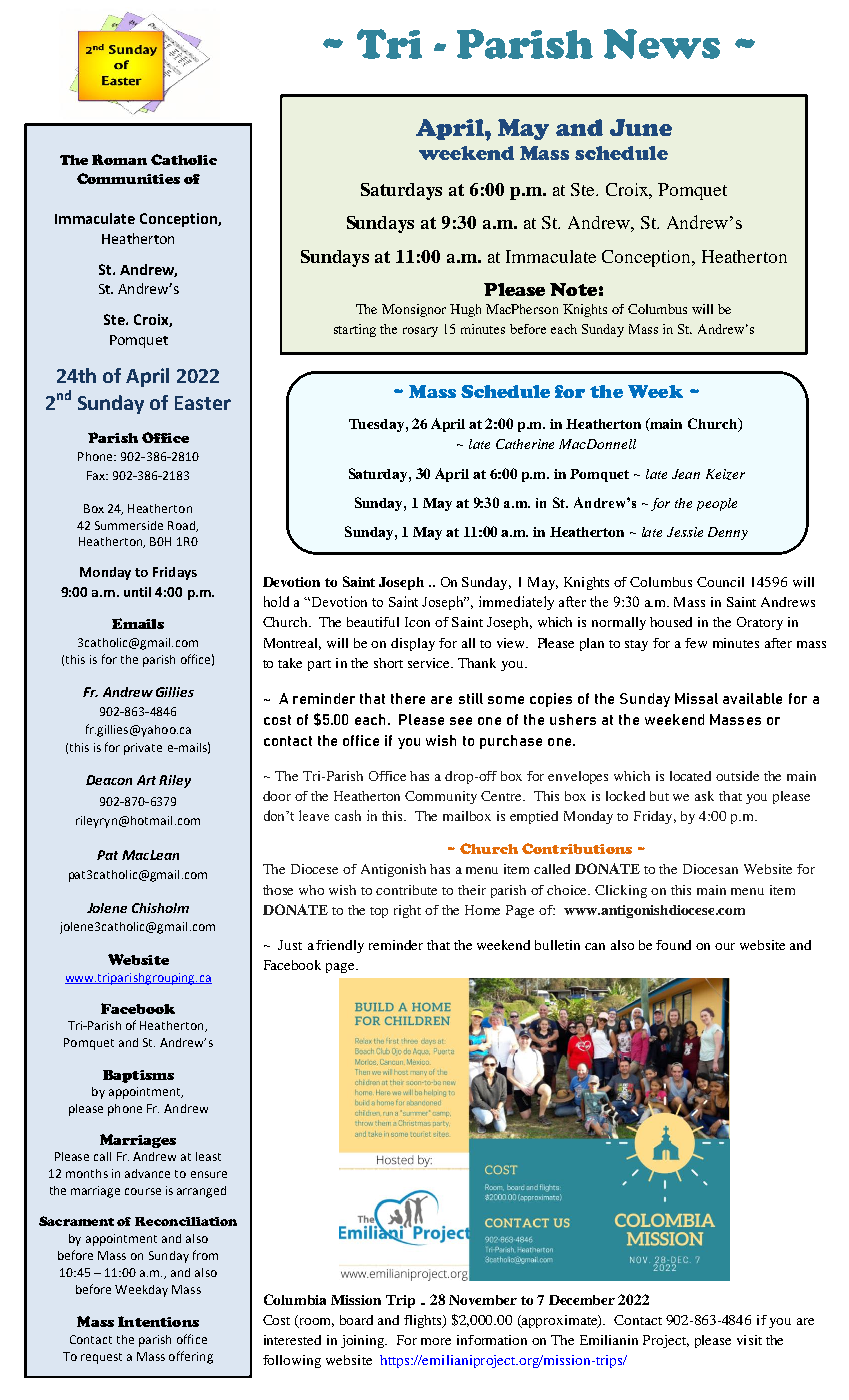 Image resolution: width=849 pixels, height=1400 pixels. Describe the element at coordinates (436, 1341) in the screenshot. I see `more` at that location.
